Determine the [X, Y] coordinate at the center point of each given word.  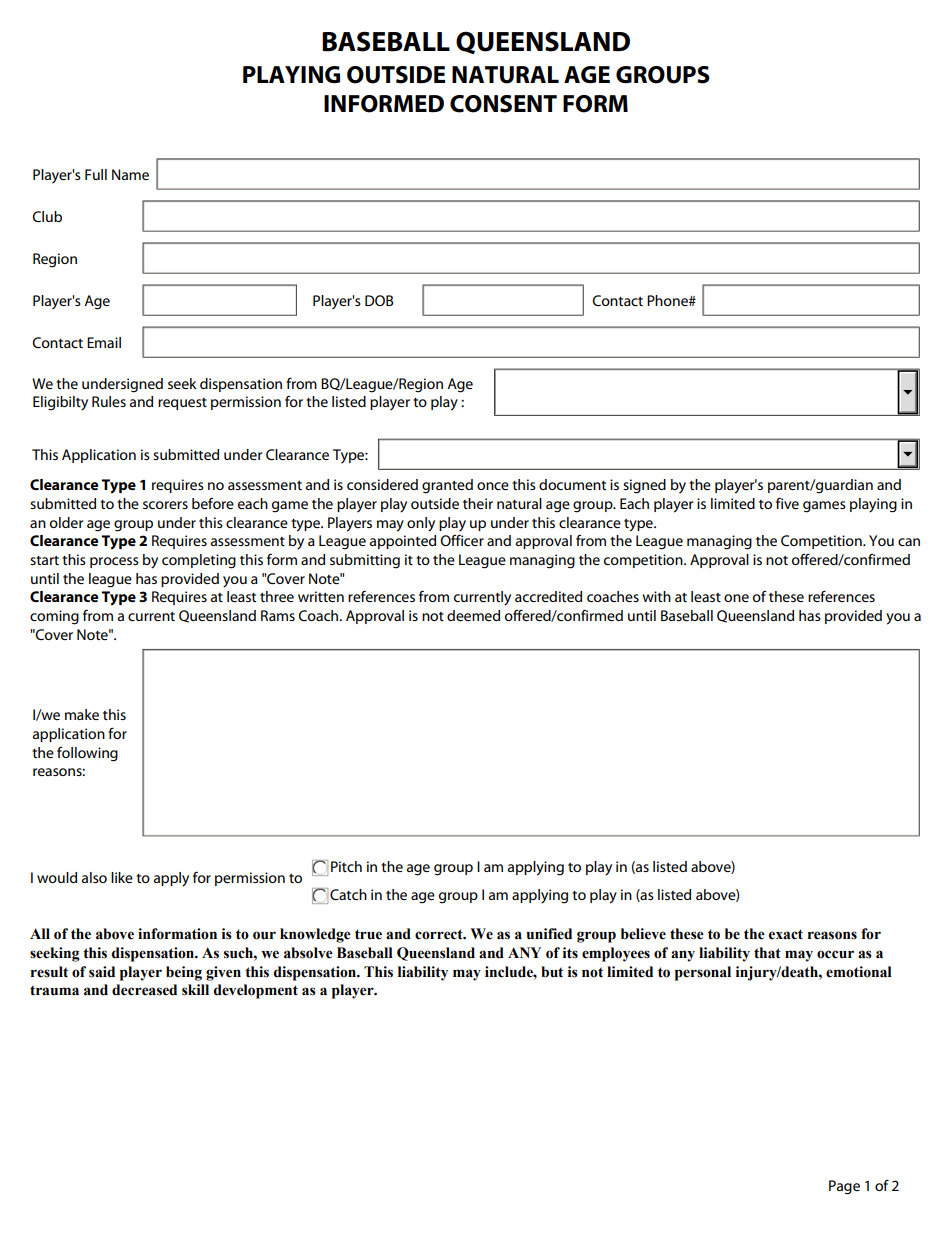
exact [786, 934]
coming [54, 617]
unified [549, 934]
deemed [473, 615]
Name [130, 174]
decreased [144, 990]
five [787, 503]
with [656, 596]
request [182, 404]
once [493, 486]
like [122, 877]
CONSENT [503, 104]
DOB [379, 300]
